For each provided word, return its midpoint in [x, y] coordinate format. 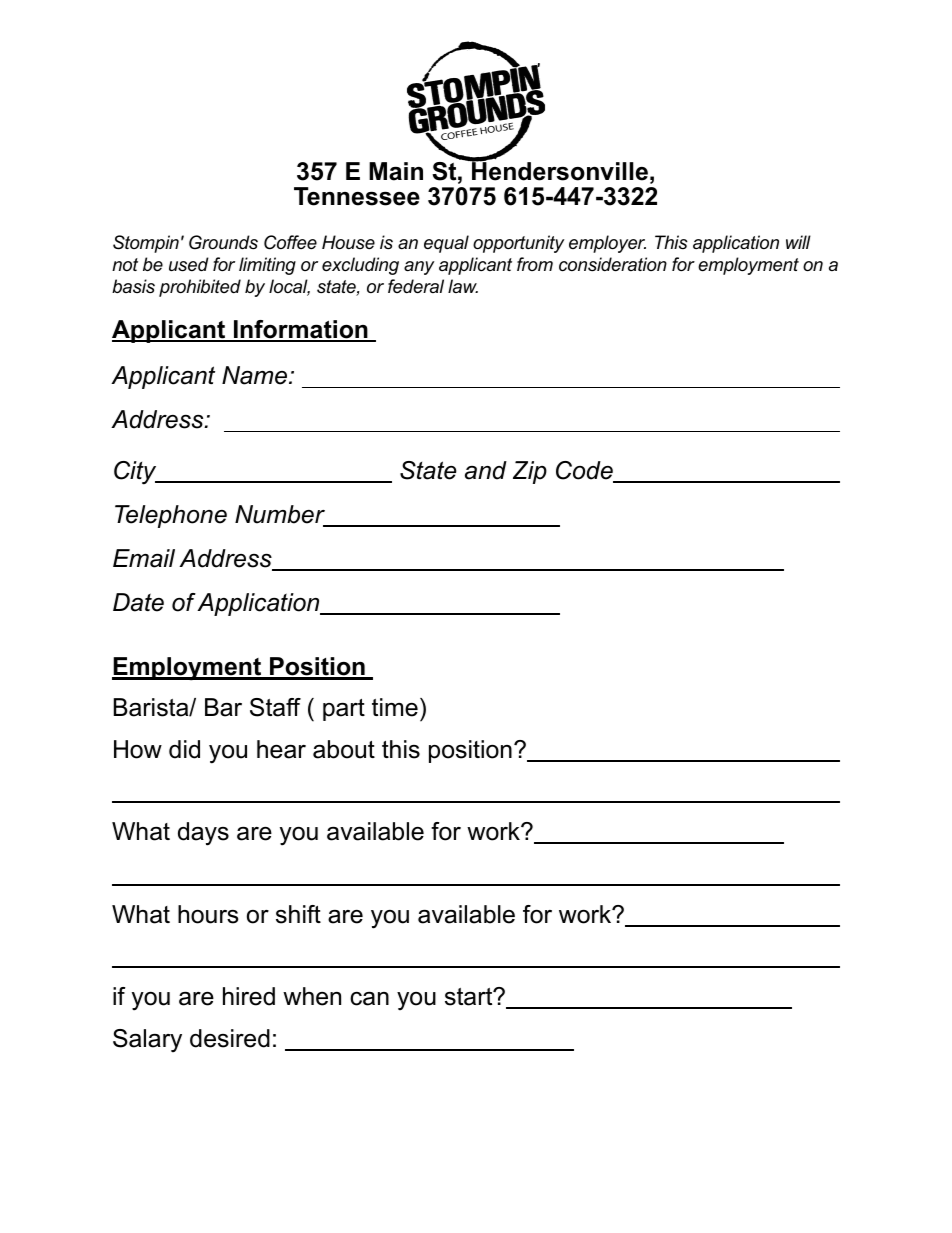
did [184, 749]
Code [585, 471]
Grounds [223, 242]
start [470, 997]
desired [230, 1038]
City [136, 473]
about [344, 749]
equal [446, 244]
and [486, 470]
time [395, 707]
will [798, 242]
